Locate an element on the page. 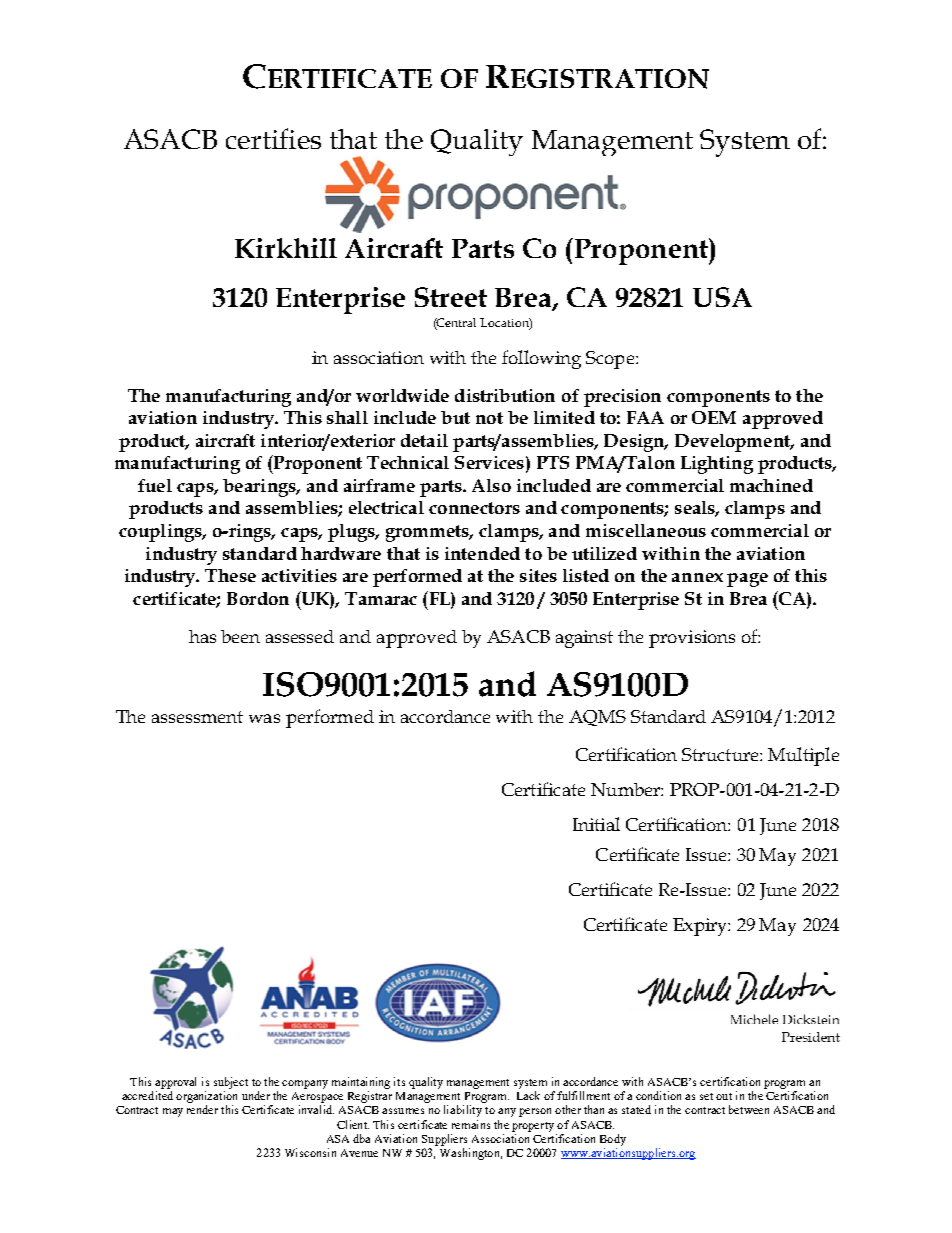 Image resolution: width=952 pixels, height=1233 pixels. remains is located at coordinates (471, 1124).
